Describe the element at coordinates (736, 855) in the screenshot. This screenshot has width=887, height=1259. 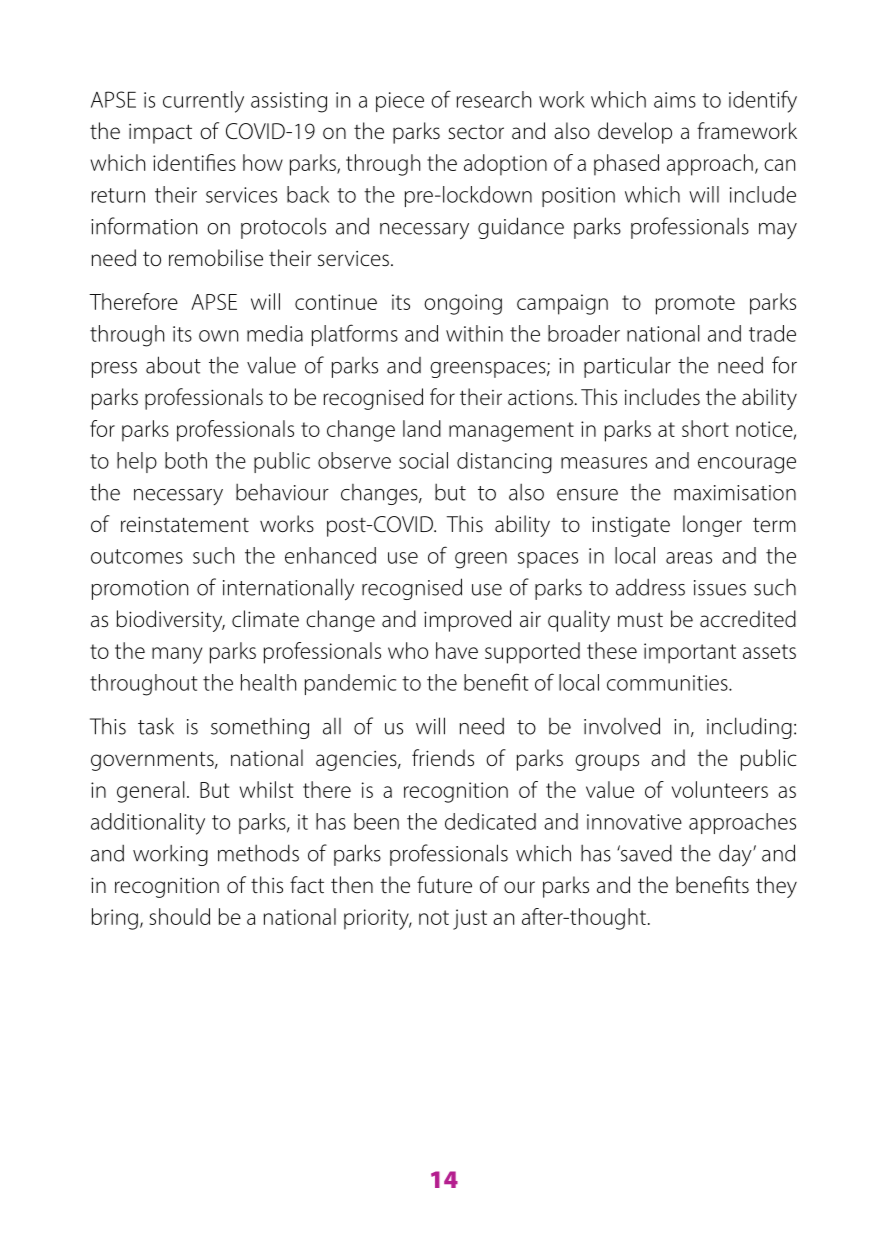
I see `day` at that location.
